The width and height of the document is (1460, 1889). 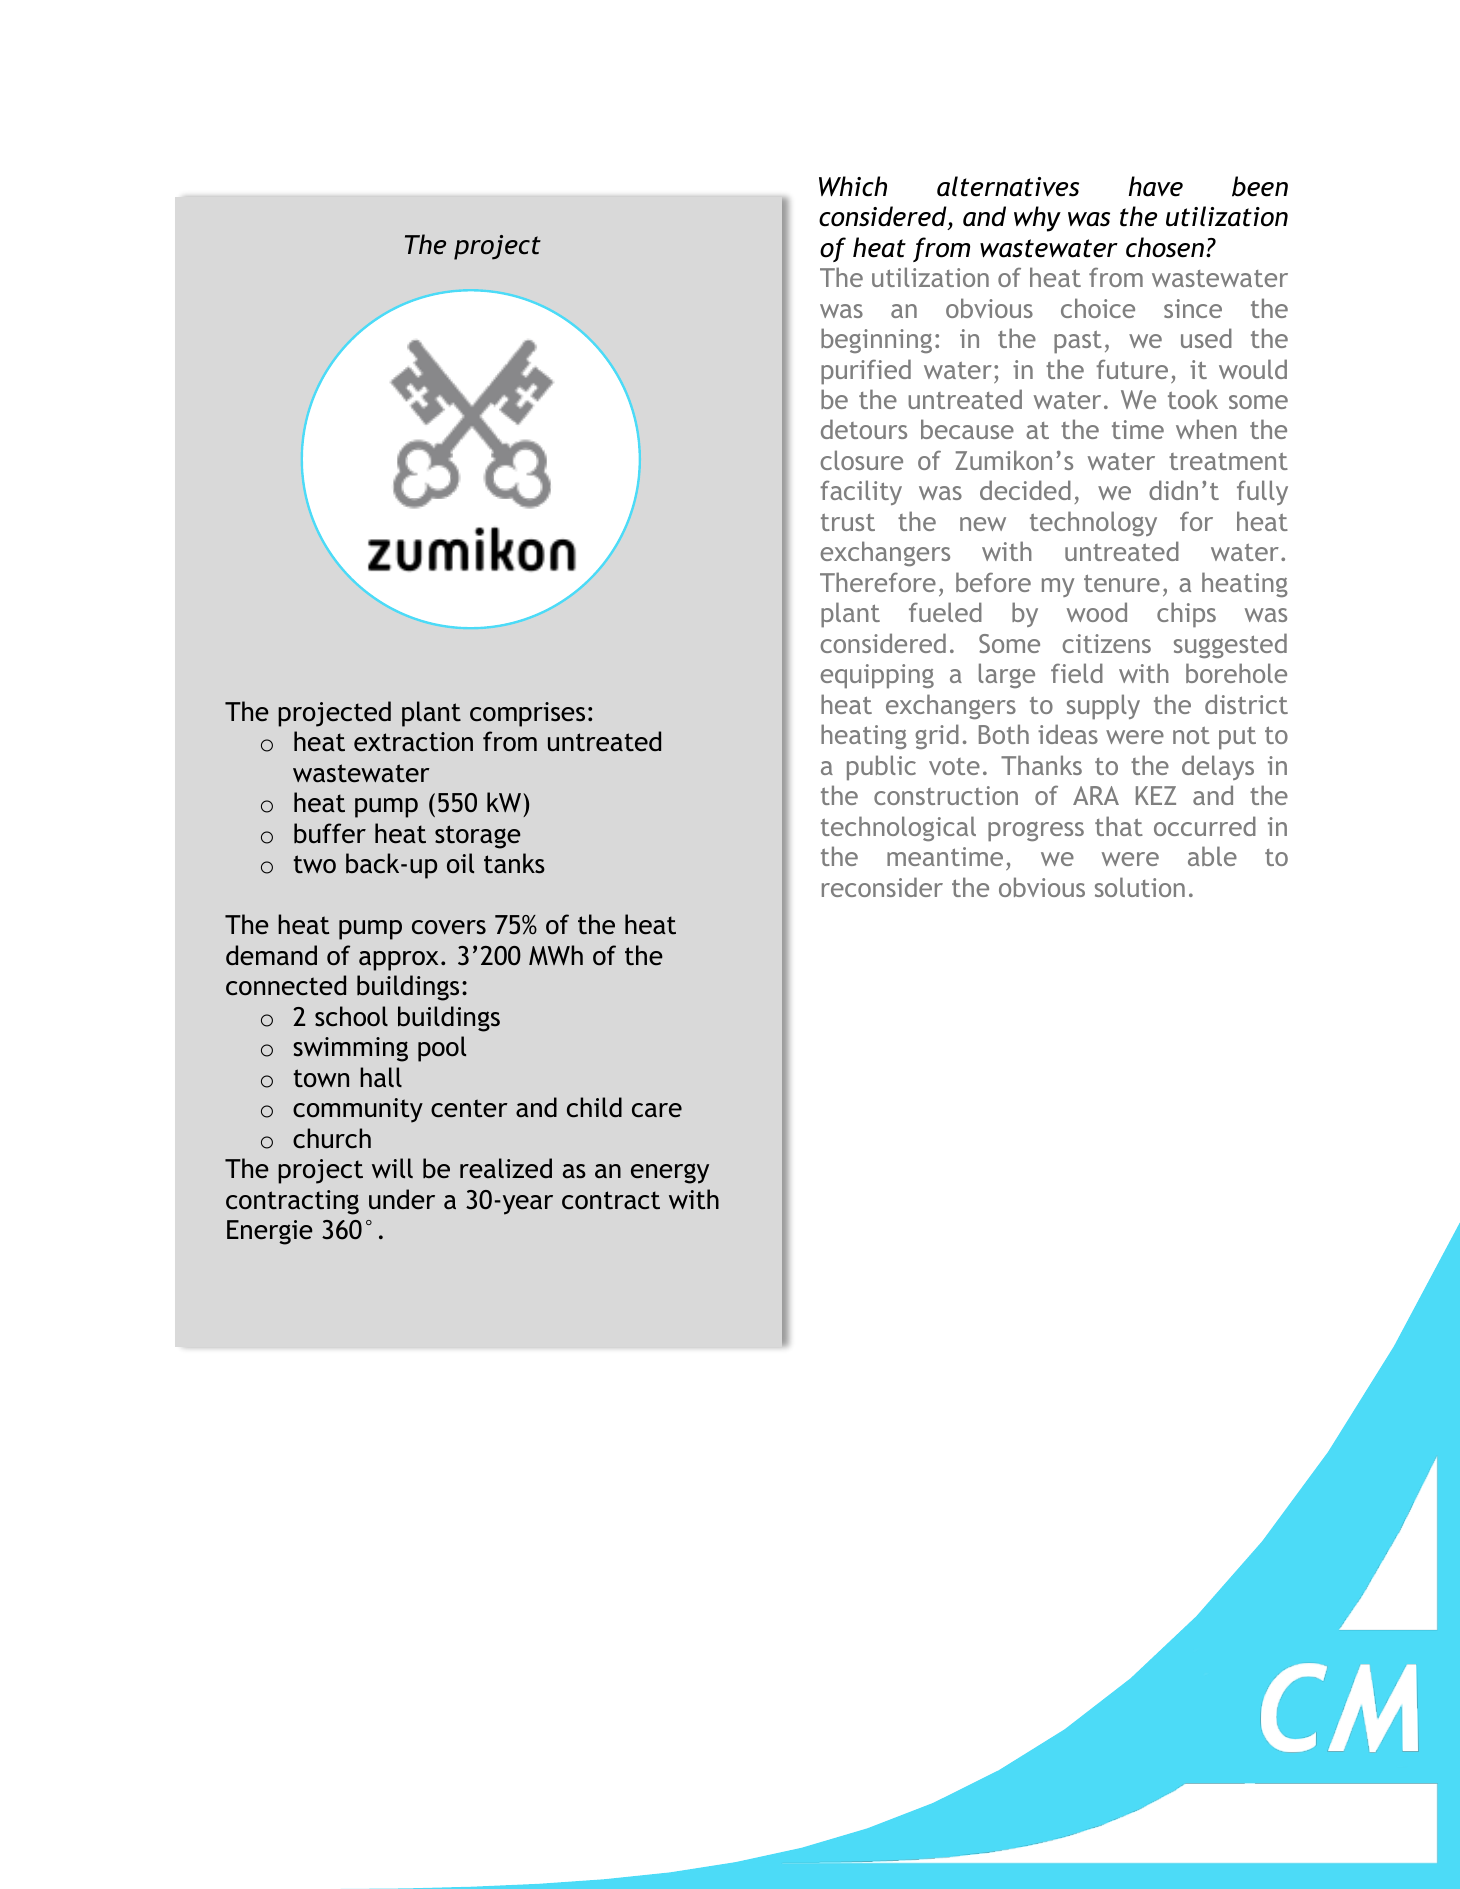 I want to click on alternatives, so click(x=1008, y=186).
